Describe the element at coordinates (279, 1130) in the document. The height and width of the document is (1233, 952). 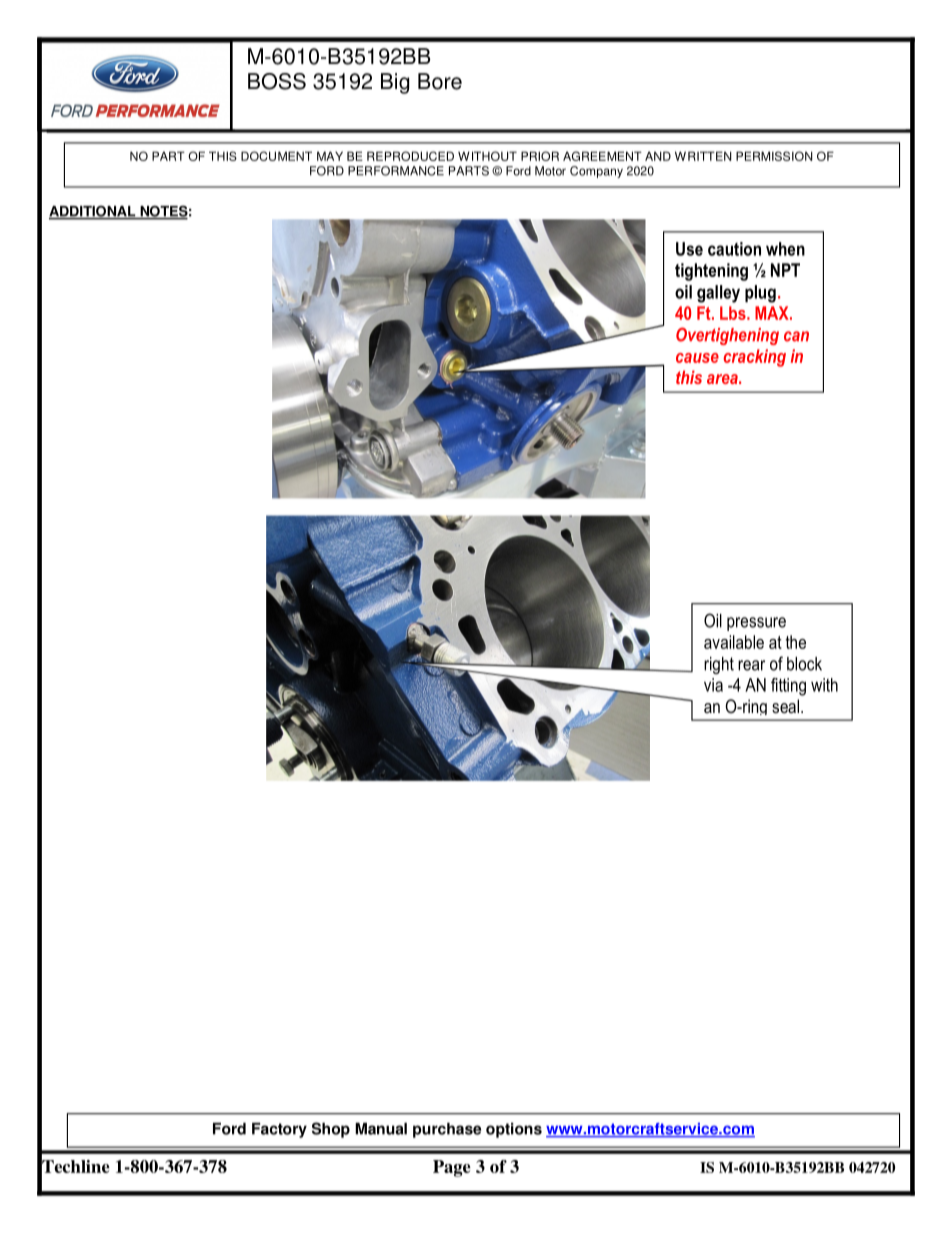
I see `Factory` at that location.
